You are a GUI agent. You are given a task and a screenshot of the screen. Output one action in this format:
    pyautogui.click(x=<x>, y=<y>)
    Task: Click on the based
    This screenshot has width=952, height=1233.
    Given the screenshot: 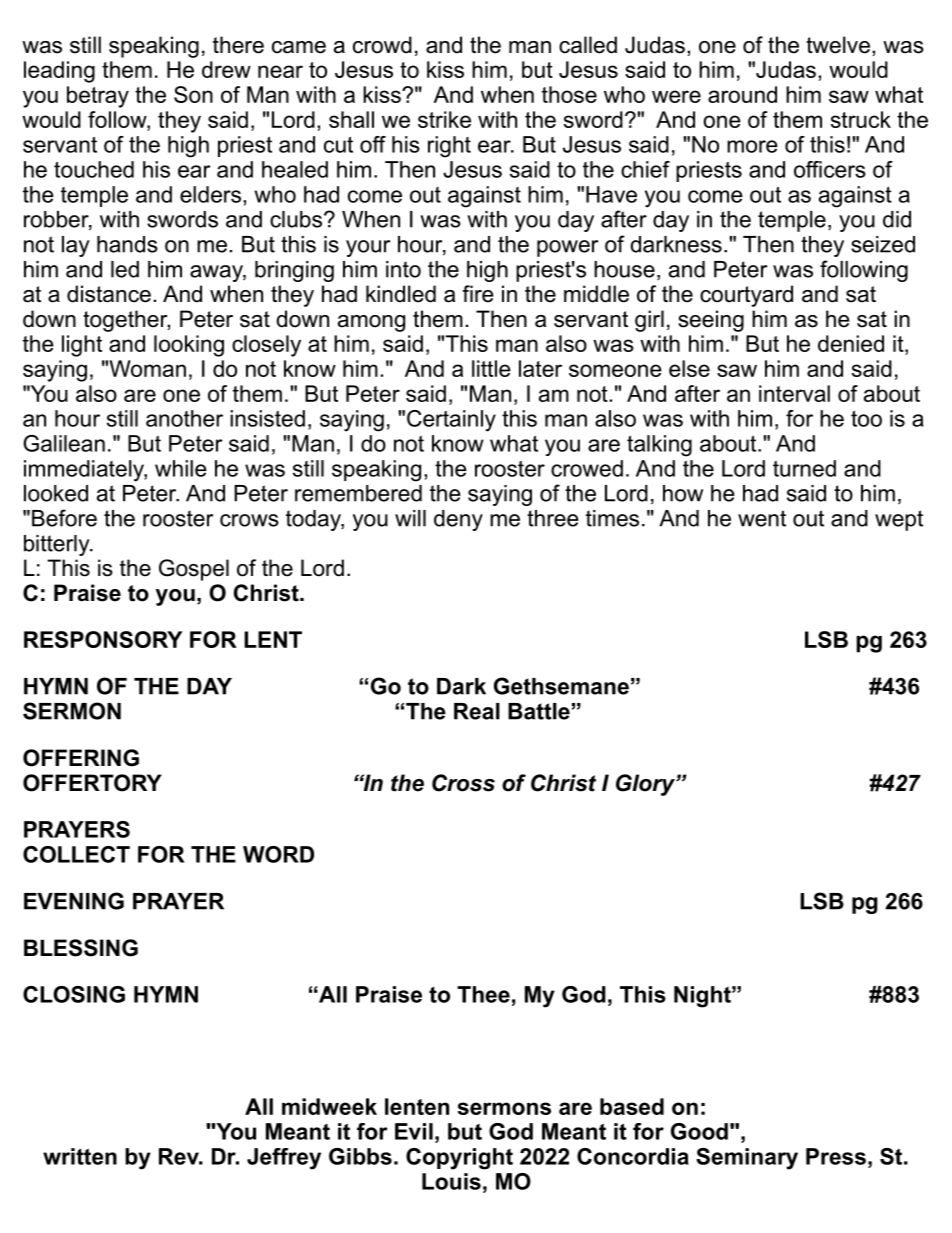 What is the action you would take?
    pyautogui.click(x=632, y=1106)
